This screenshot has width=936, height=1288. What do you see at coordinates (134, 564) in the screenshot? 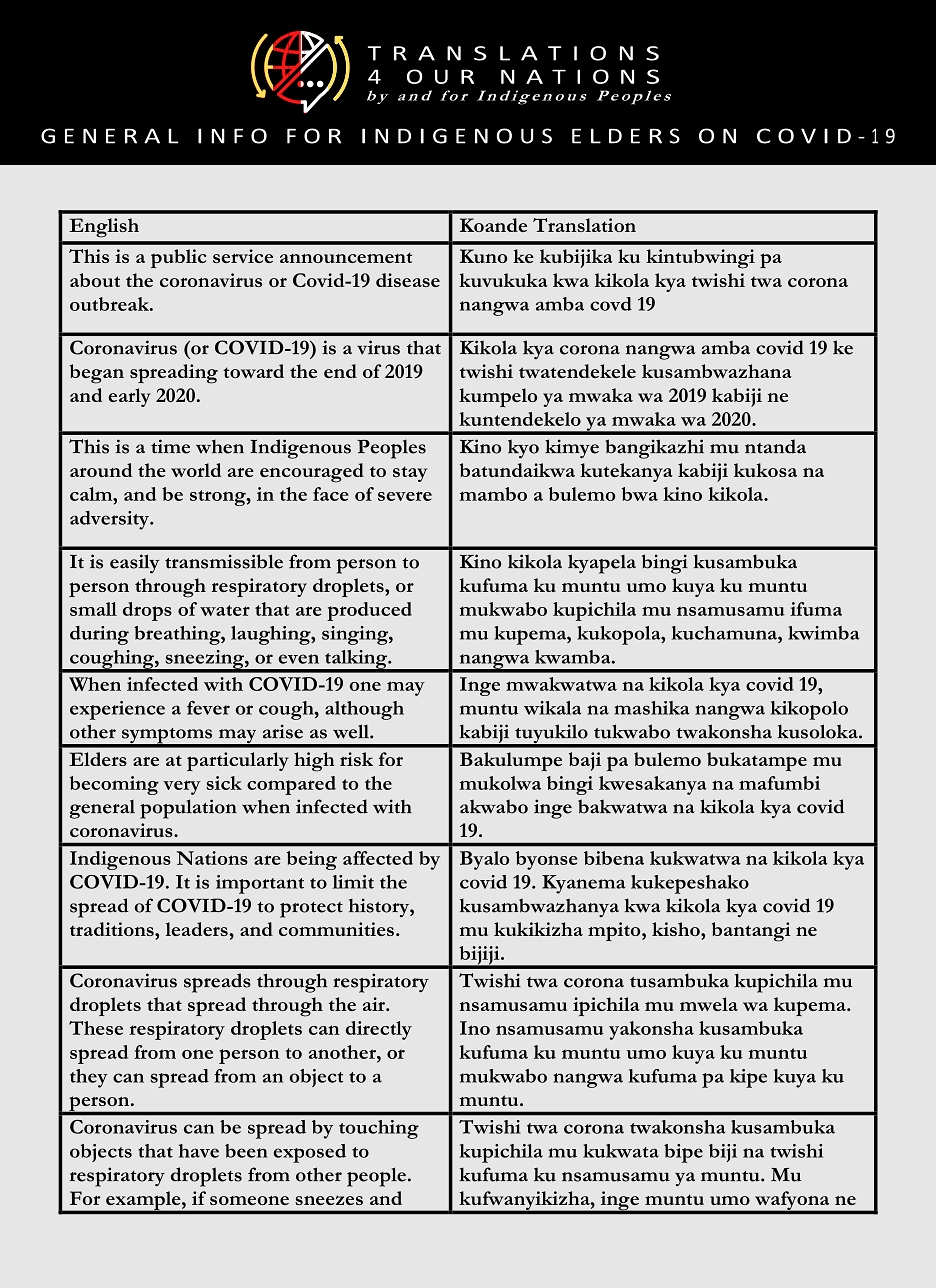
I see `easily` at bounding box center [134, 564].
